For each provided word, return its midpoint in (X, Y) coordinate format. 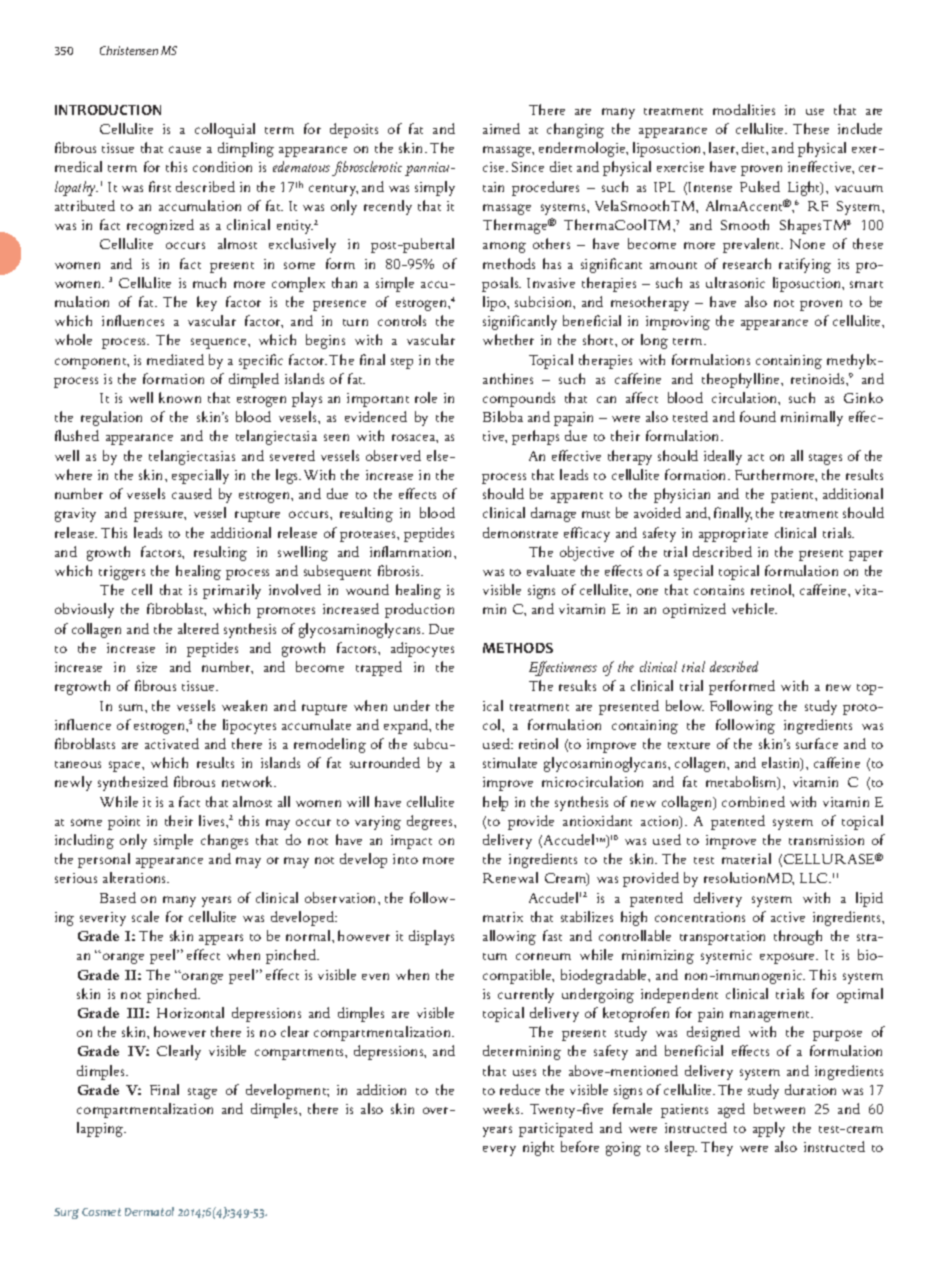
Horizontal (190, 1012)
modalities (744, 109)
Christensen (129, 50)
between (779, 1108)
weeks (503, 1108)
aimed (501, 128)
